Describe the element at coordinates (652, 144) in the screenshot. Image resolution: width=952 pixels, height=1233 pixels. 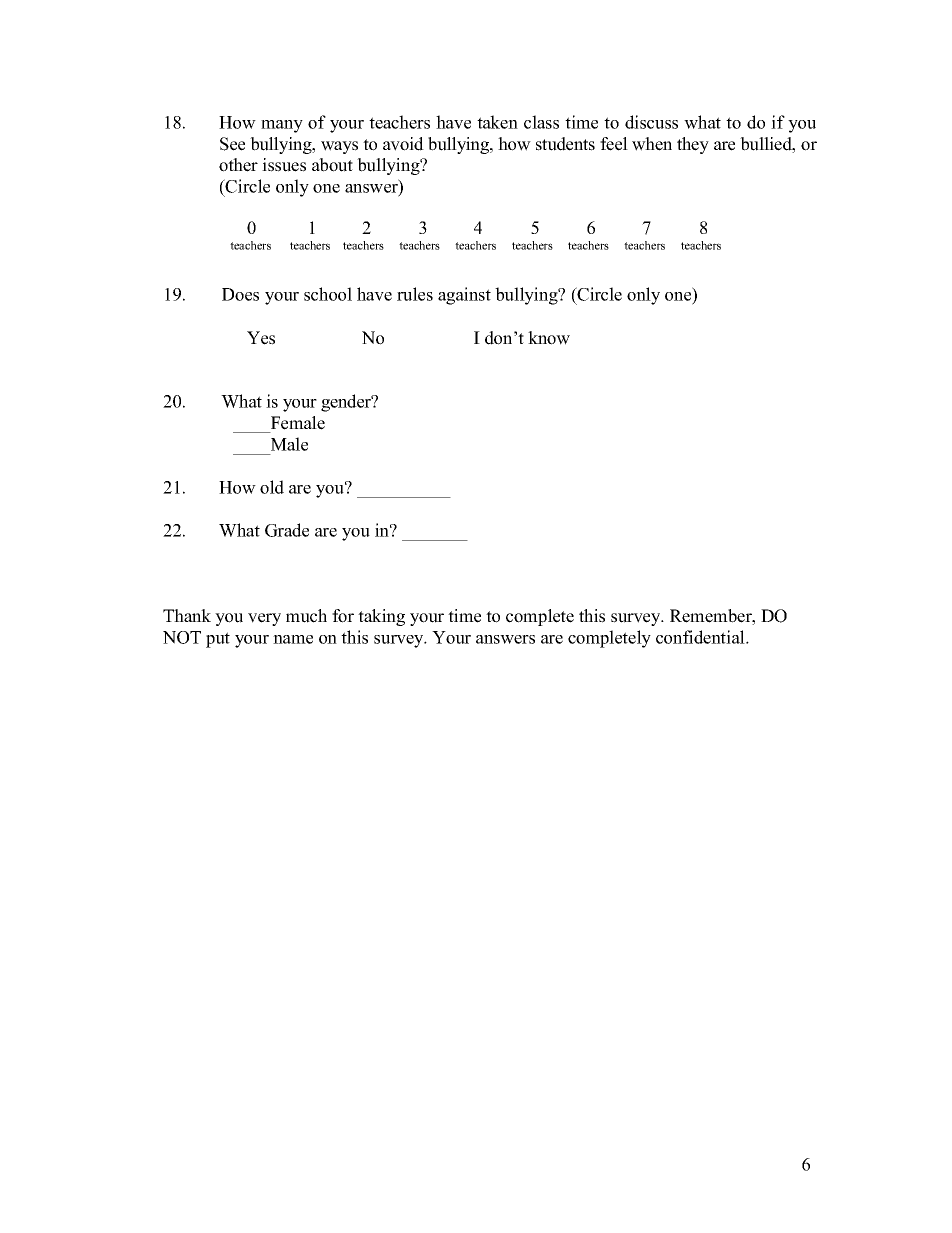
I see `when` at that location.
